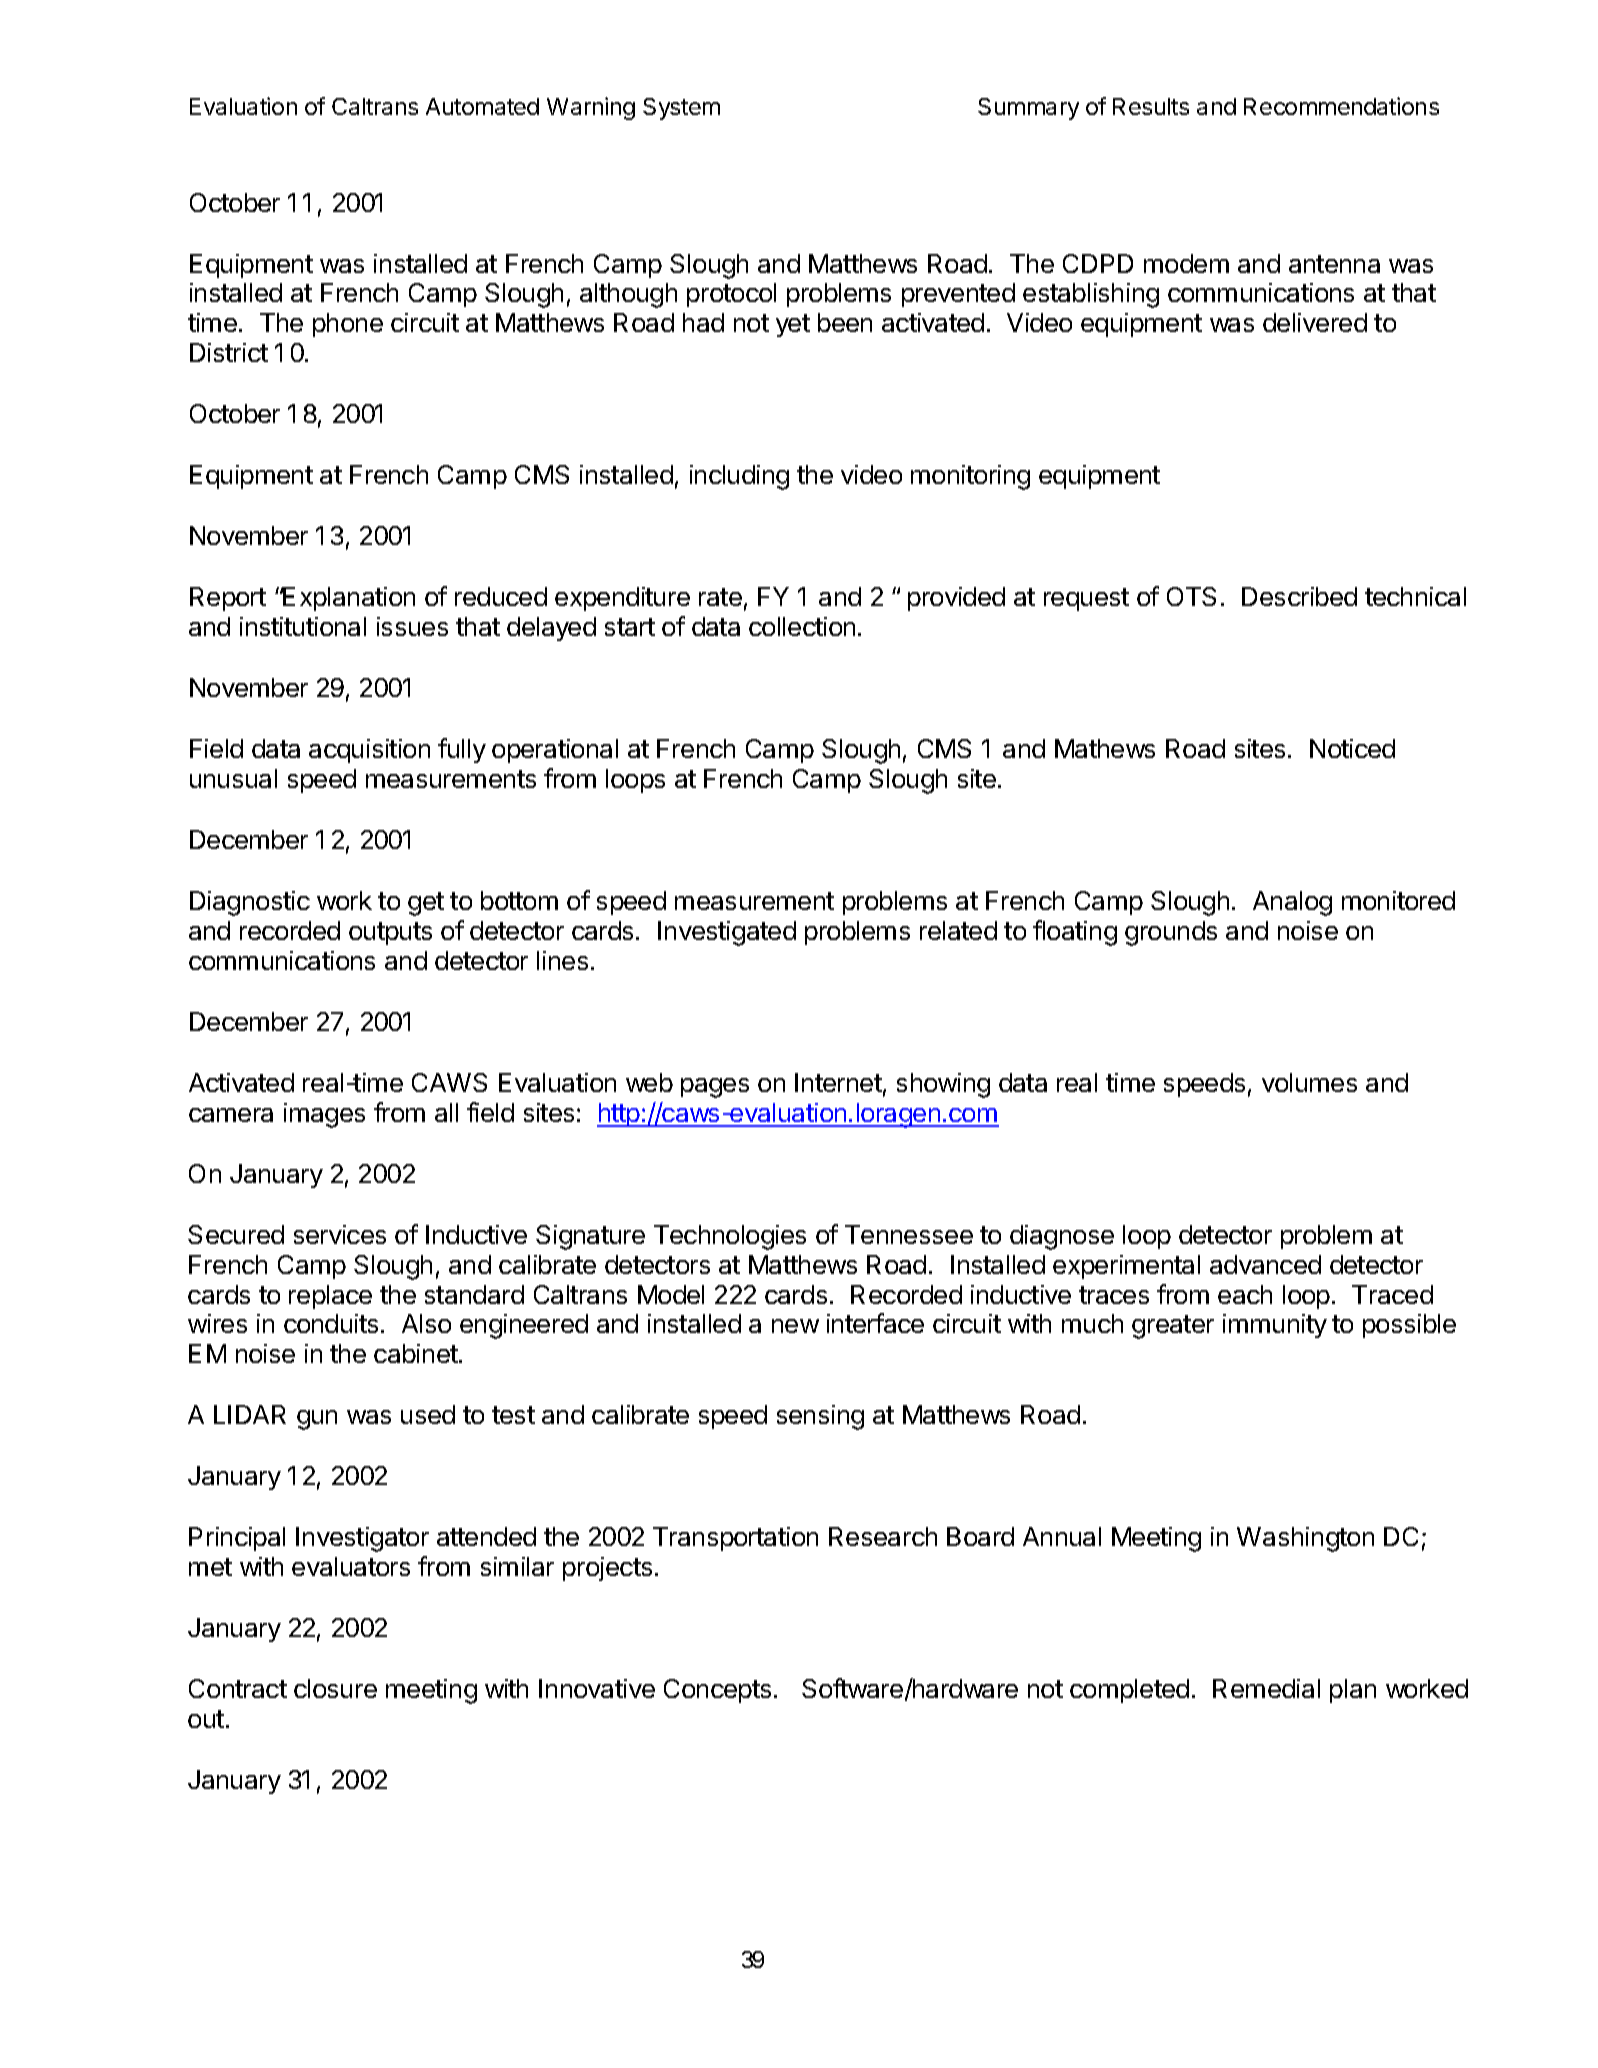 The image size is (1598, 2068). What do you see at coordinates (681, 109) in the document?
I see `System` at bounding box center [681, 109].
